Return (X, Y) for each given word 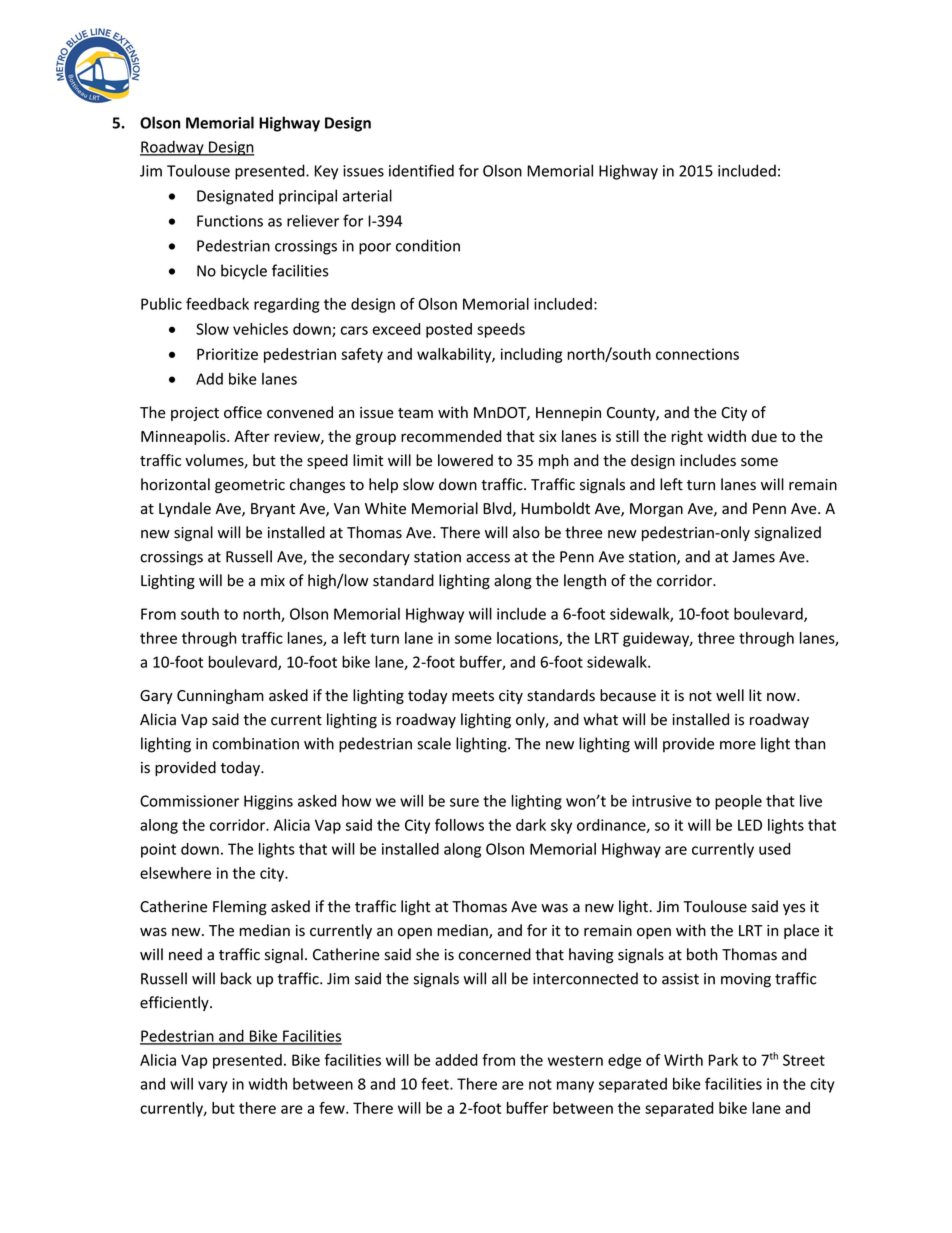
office (243, 412)
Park (723, 1060)
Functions (230, 221)
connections (697, 354)
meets (473, 696)
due (764, 436)
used (774, 849)
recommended (451, 436)
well (730, 695)
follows (459, 825)
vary (212, 1087)
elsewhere (175, 873)
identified (421, 170)
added (456, 1060)
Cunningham (220, 696)
